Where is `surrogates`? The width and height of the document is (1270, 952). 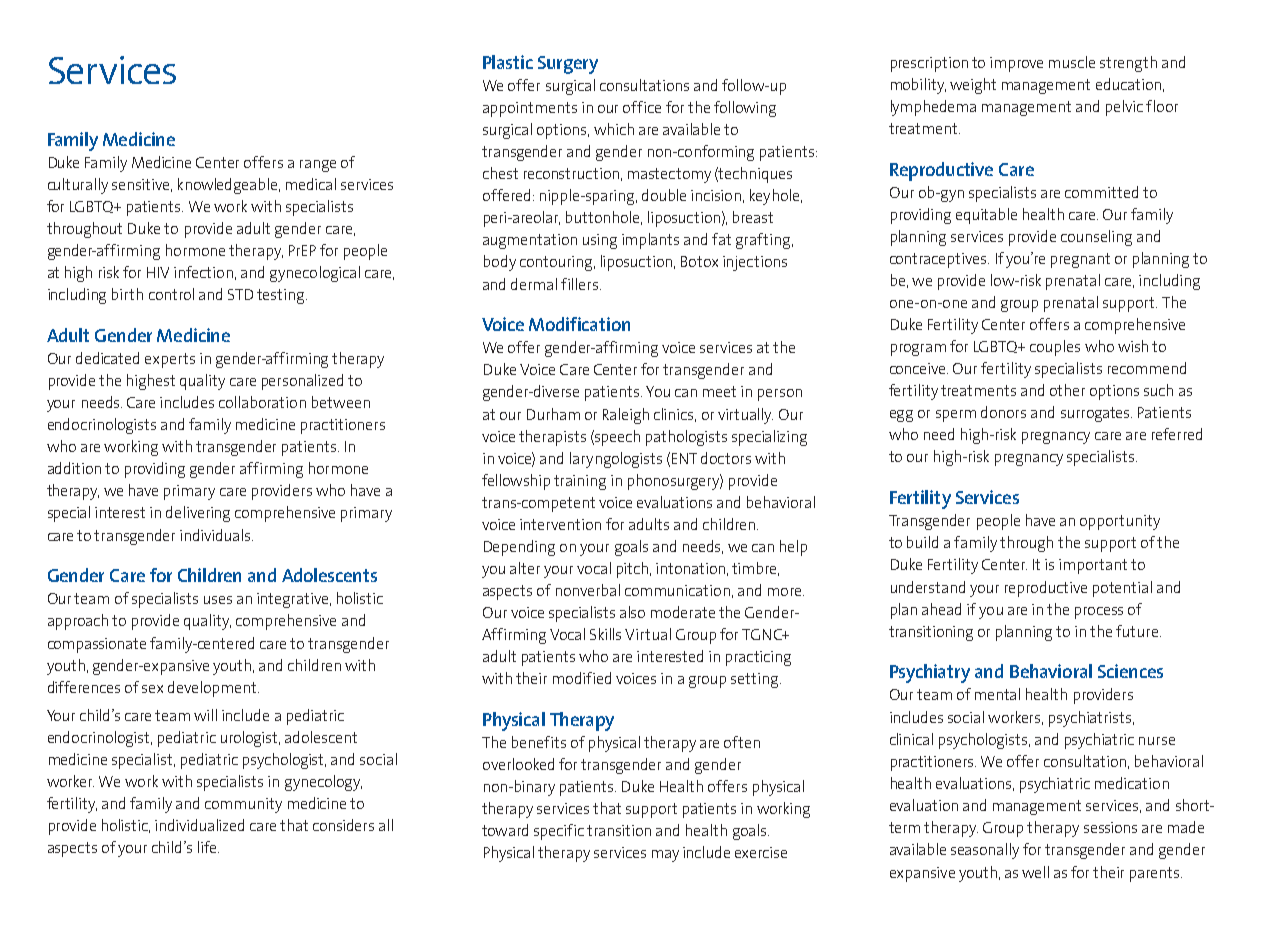 surrogates is located at coordinates (1096, 414).
